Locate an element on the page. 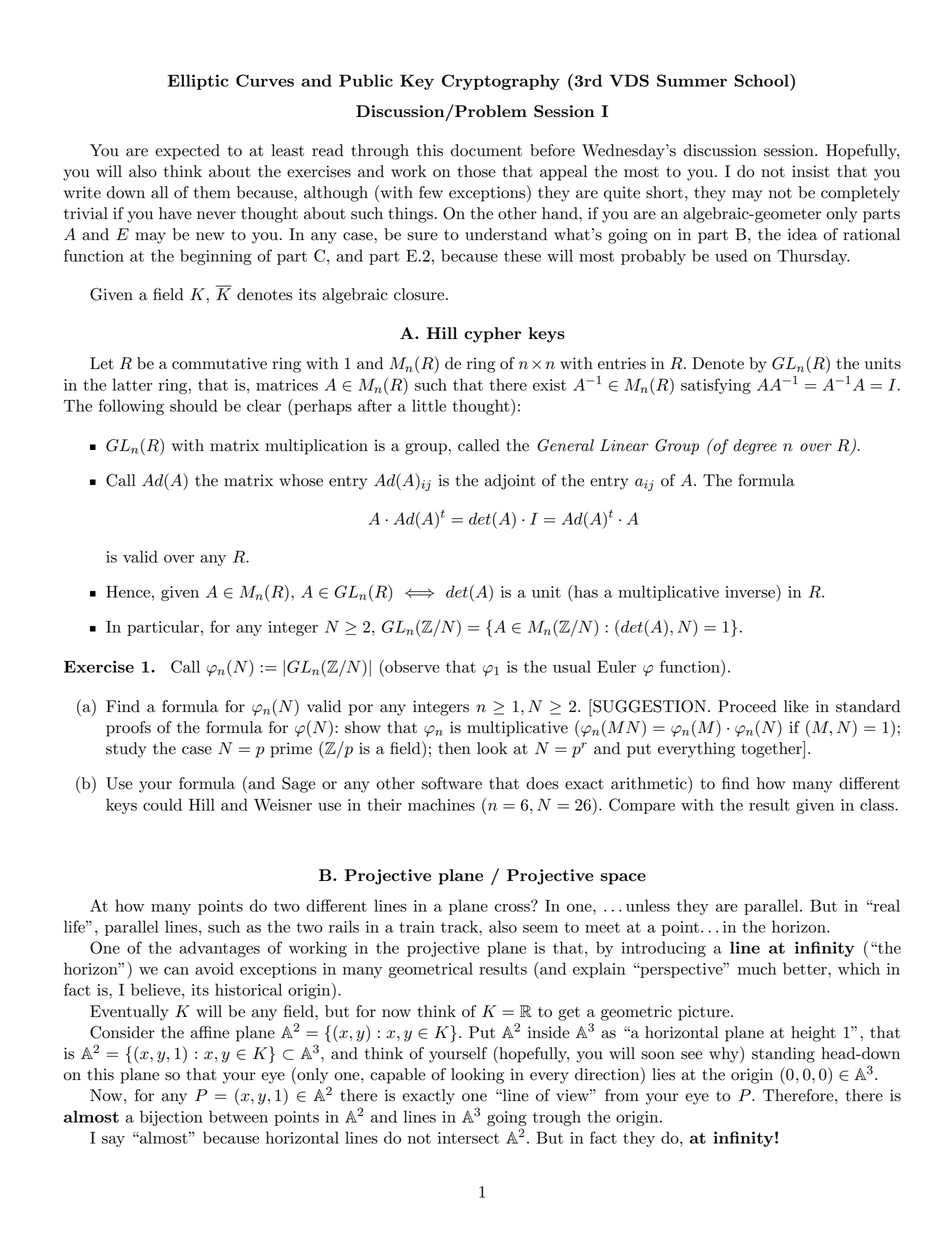 The height and width of the image is (1233, 952). School is located at coordinates (762, 80).
